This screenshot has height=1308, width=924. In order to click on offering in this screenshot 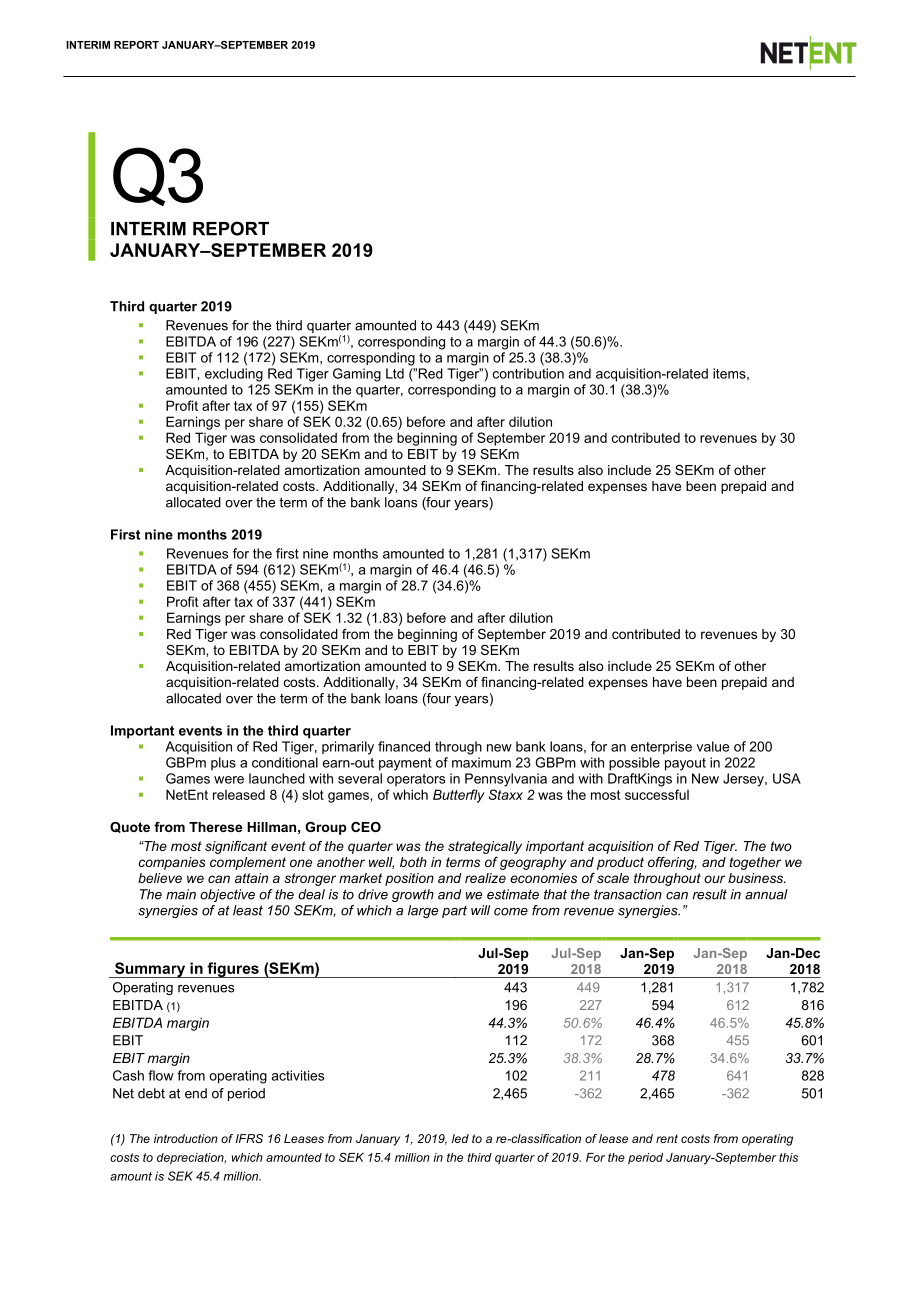, I will do `click(672, 863)`.
